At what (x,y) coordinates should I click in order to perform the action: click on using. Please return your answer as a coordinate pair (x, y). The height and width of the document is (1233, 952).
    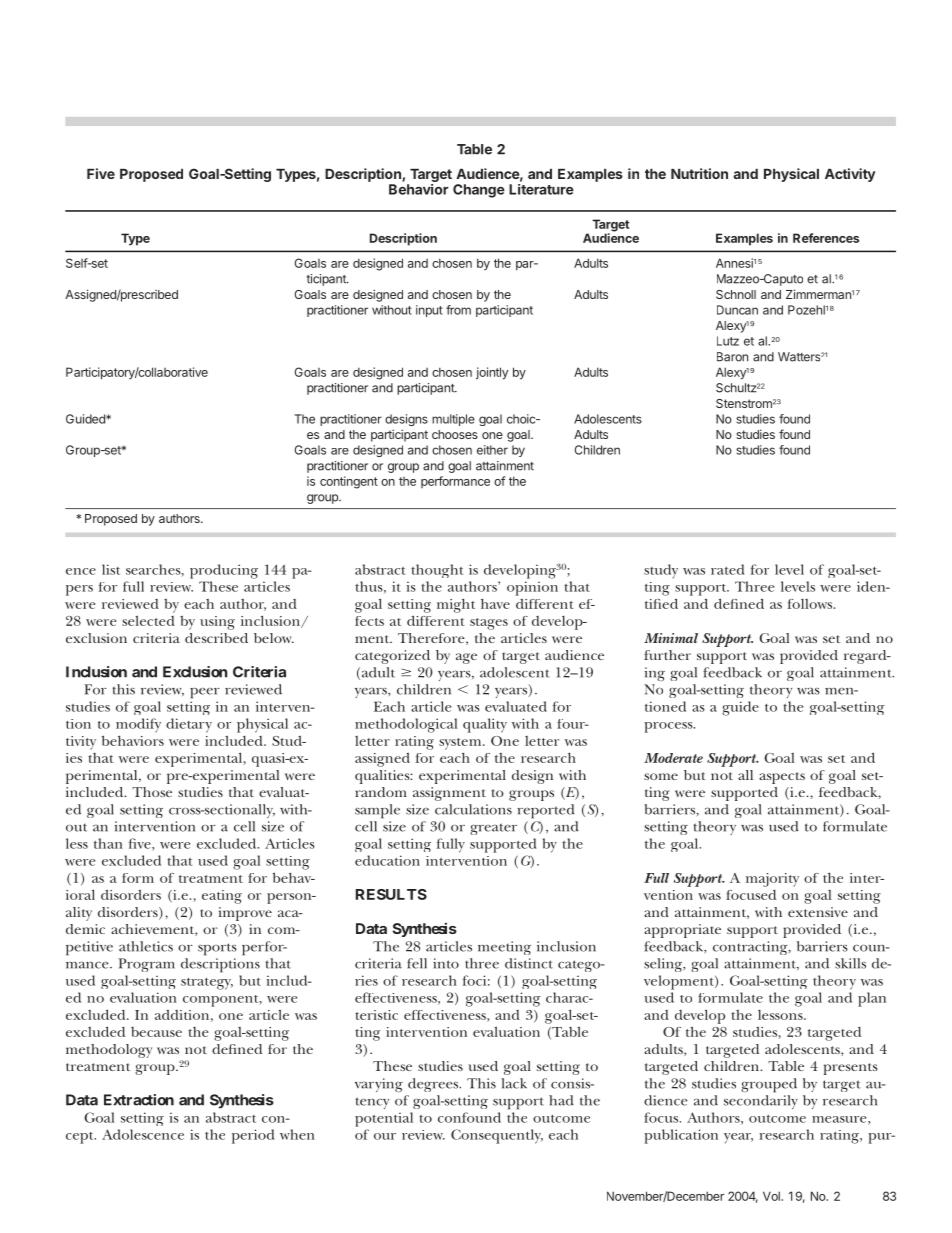
    Looking at the image, I should click on (217, 623).
